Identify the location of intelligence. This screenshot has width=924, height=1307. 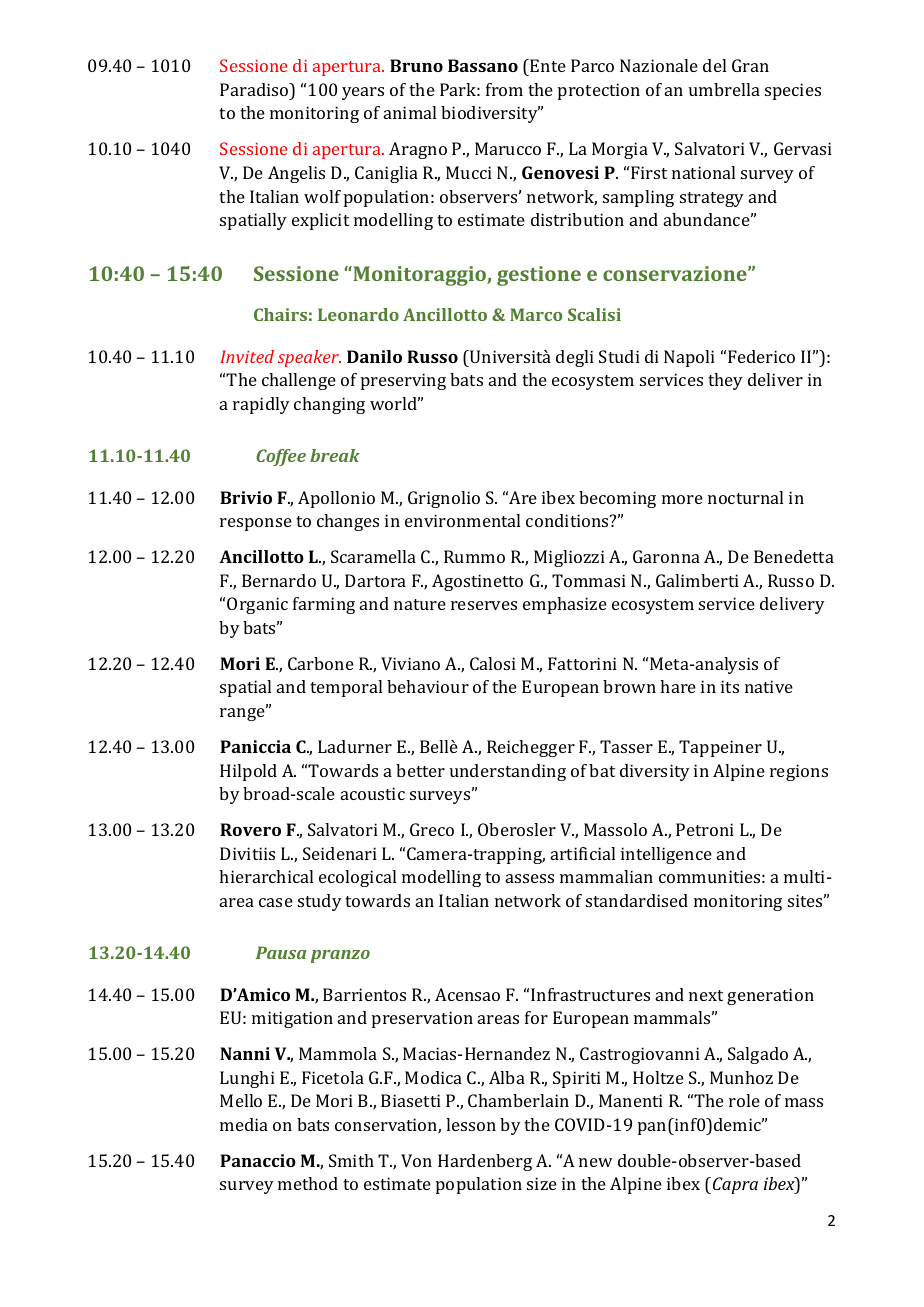
(666, 855).
